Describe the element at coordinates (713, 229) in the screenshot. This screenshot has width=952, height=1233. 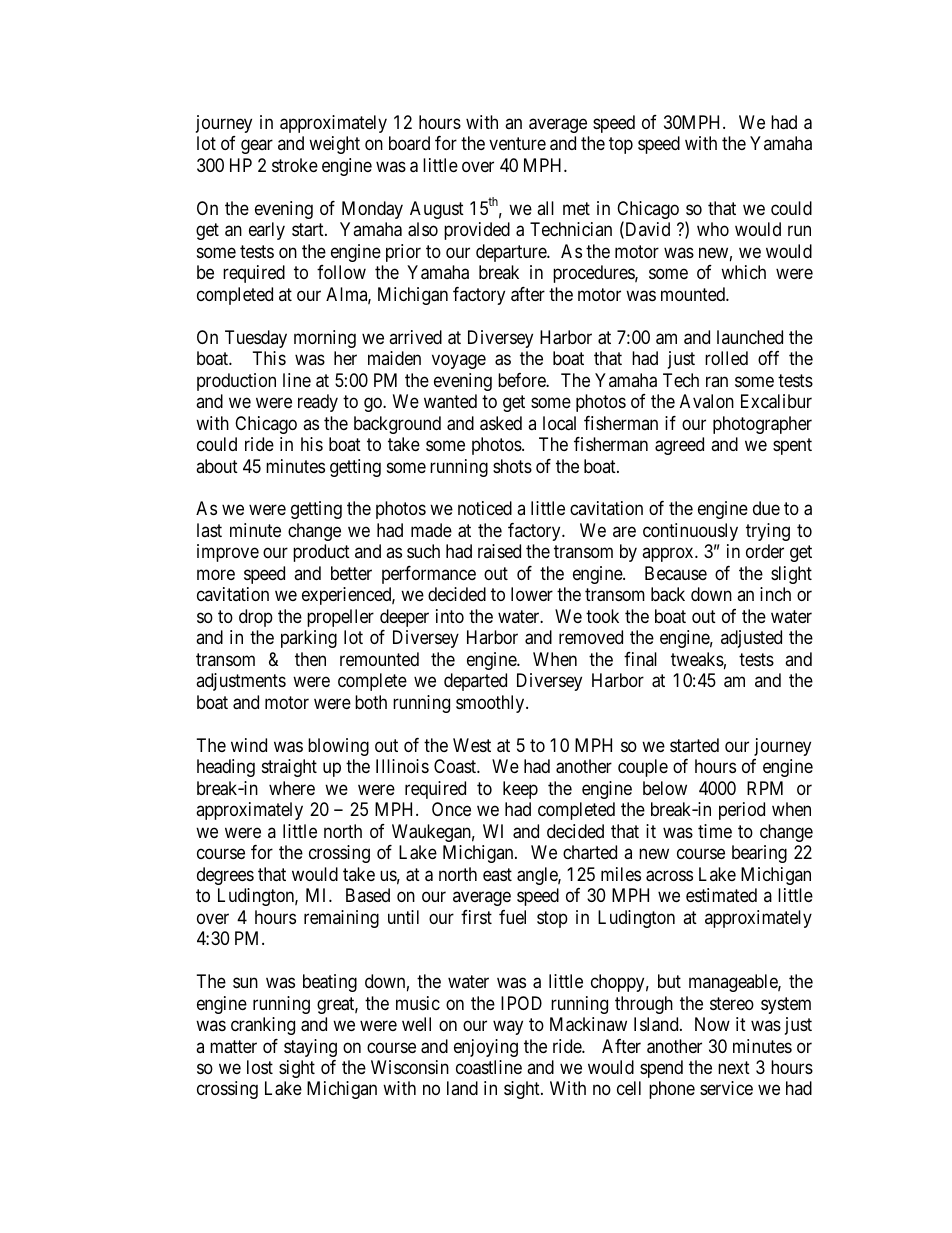
I see `who` at that location.
